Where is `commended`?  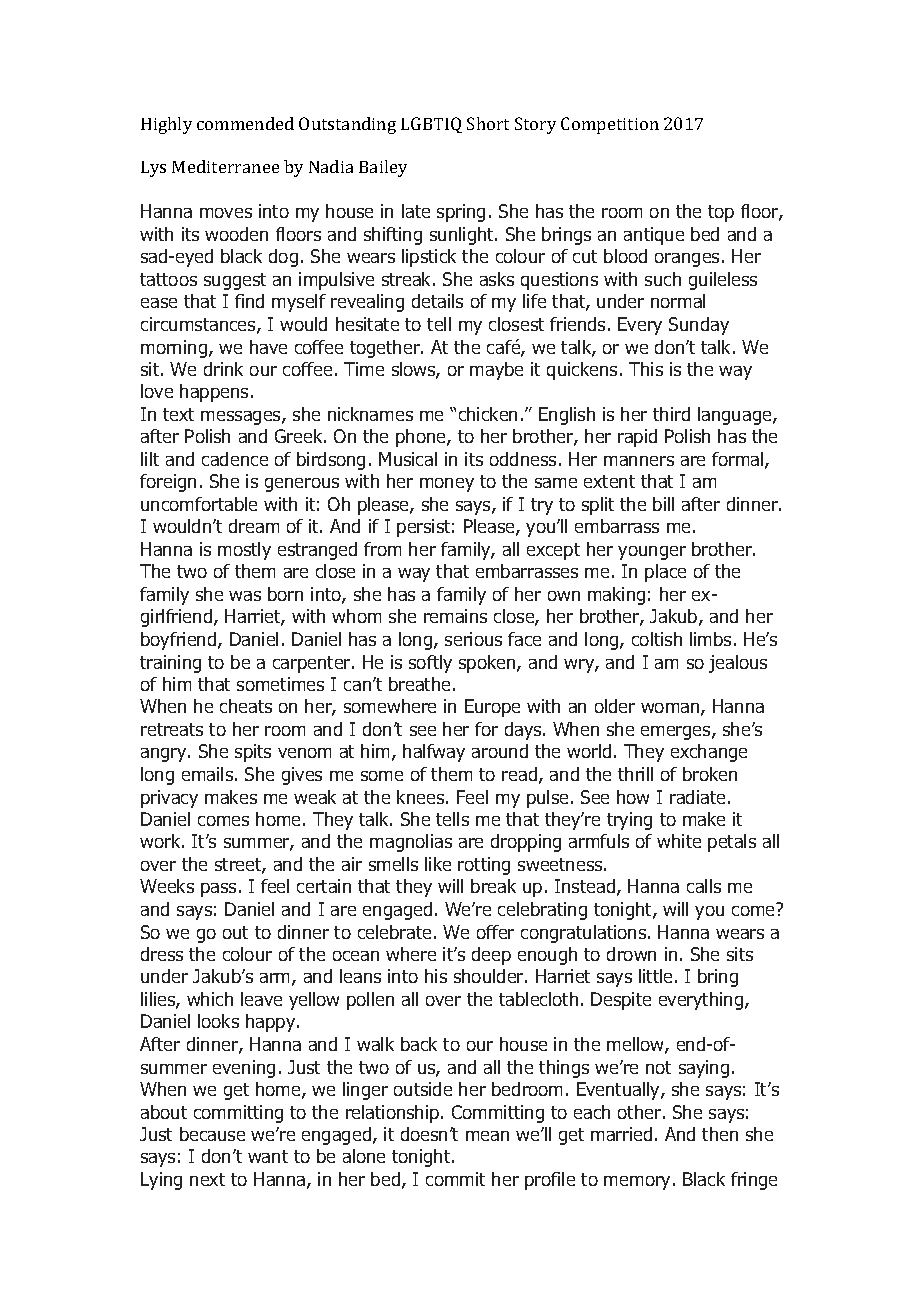
commended is located at coordinates (245, 123).
